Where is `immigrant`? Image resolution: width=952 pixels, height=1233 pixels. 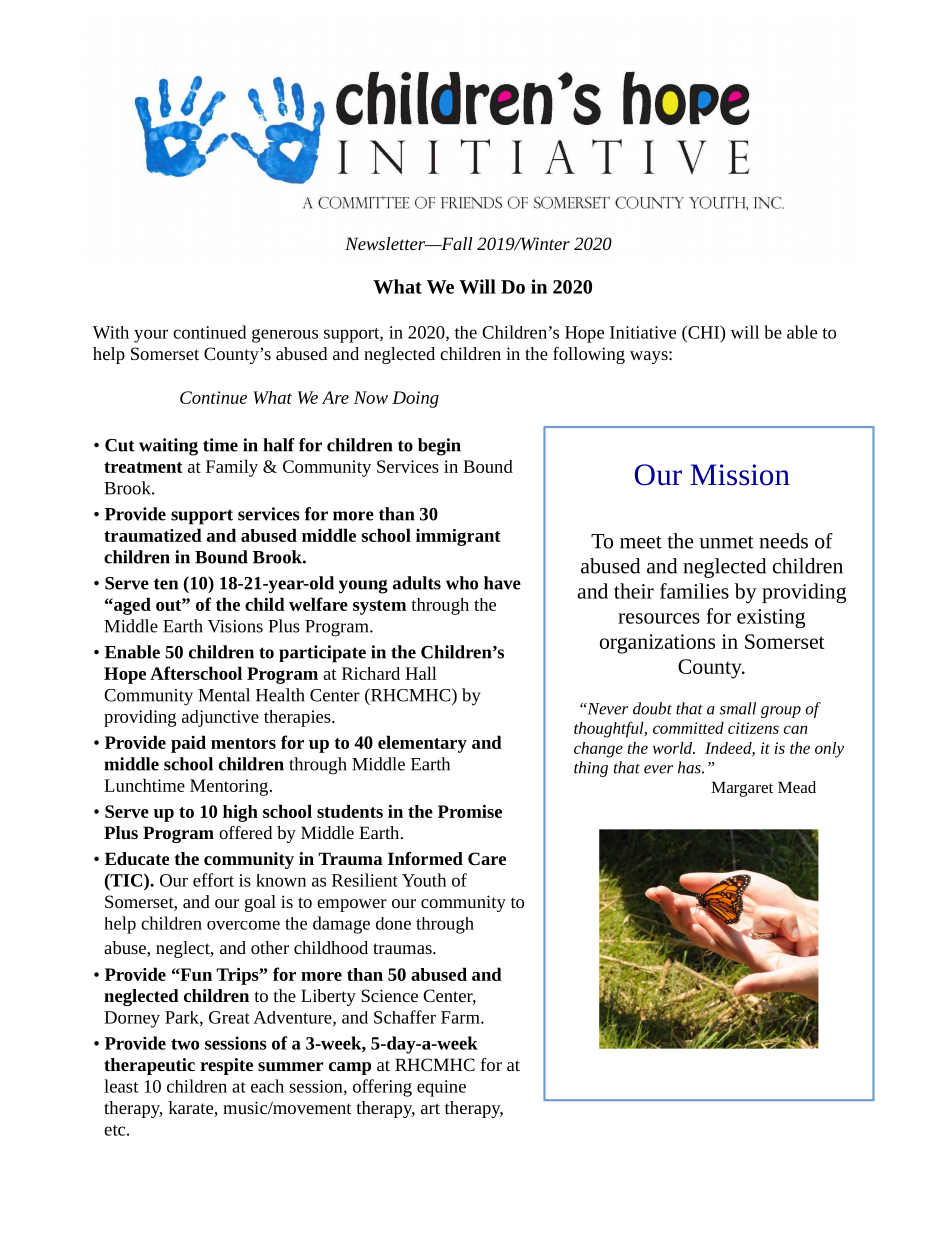
immigrant is located at coordinates (458, 537).
